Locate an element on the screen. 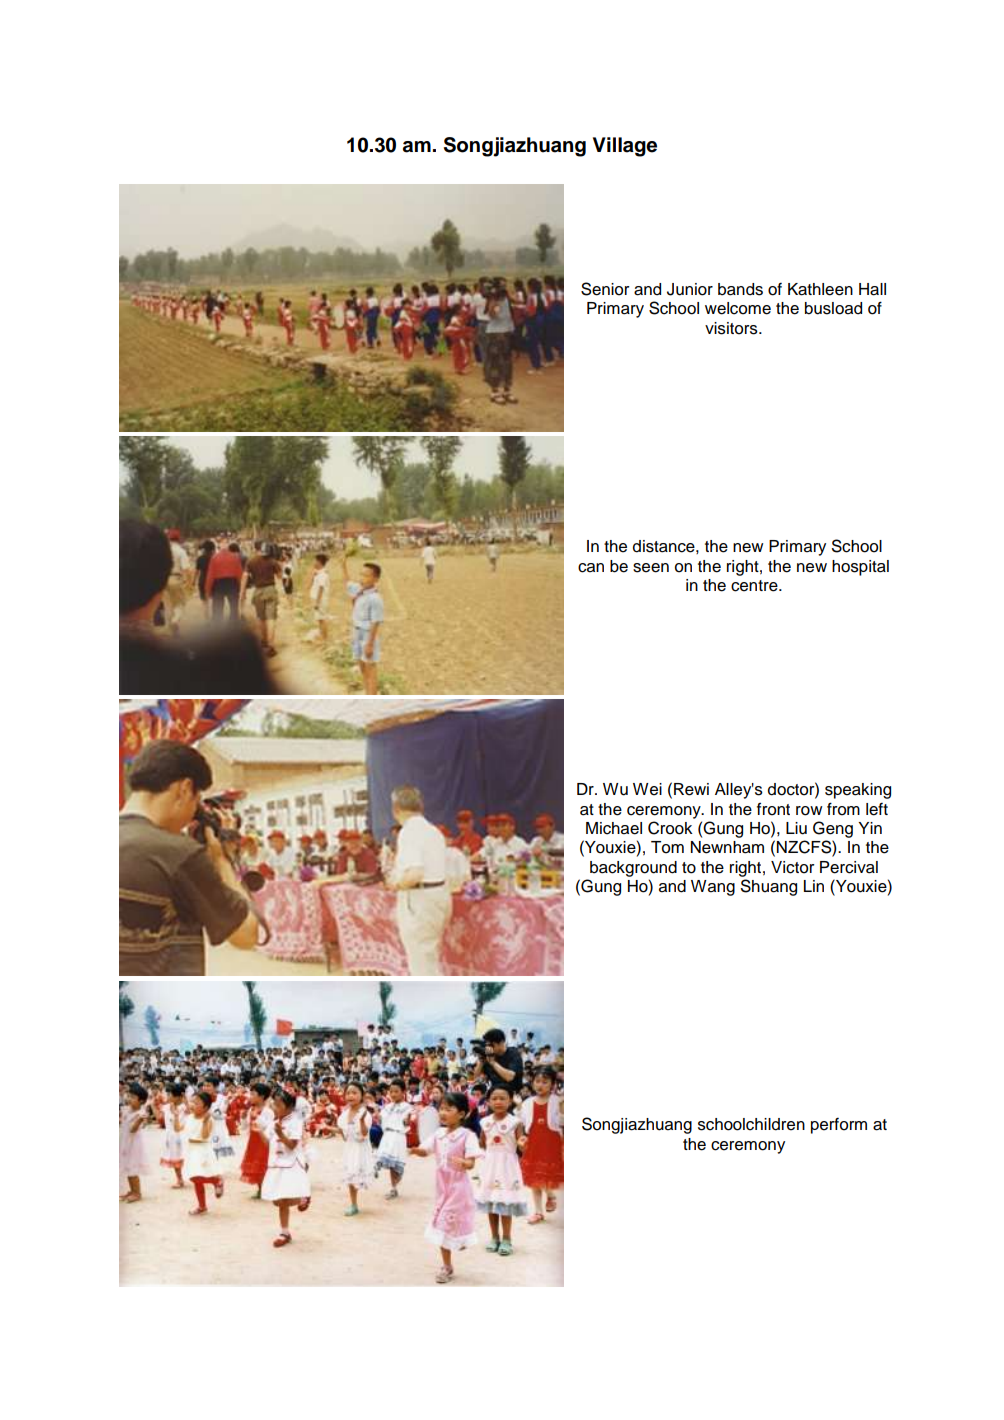  bands is located at coordinates (740, 289).
